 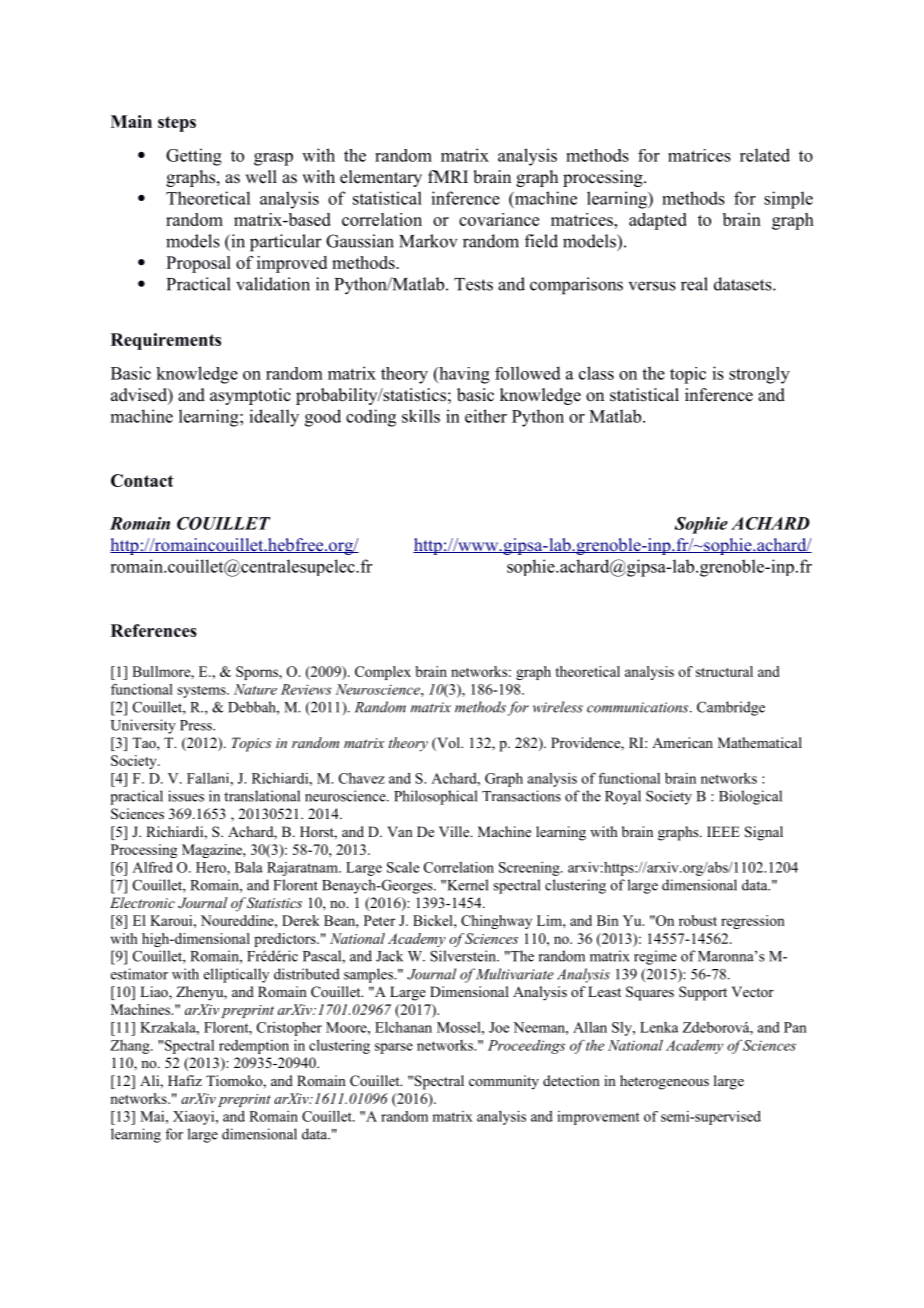 What do you see at coordinates (154, 630) in the screenshot?
I see `References` at bounding box center [154, 630].
